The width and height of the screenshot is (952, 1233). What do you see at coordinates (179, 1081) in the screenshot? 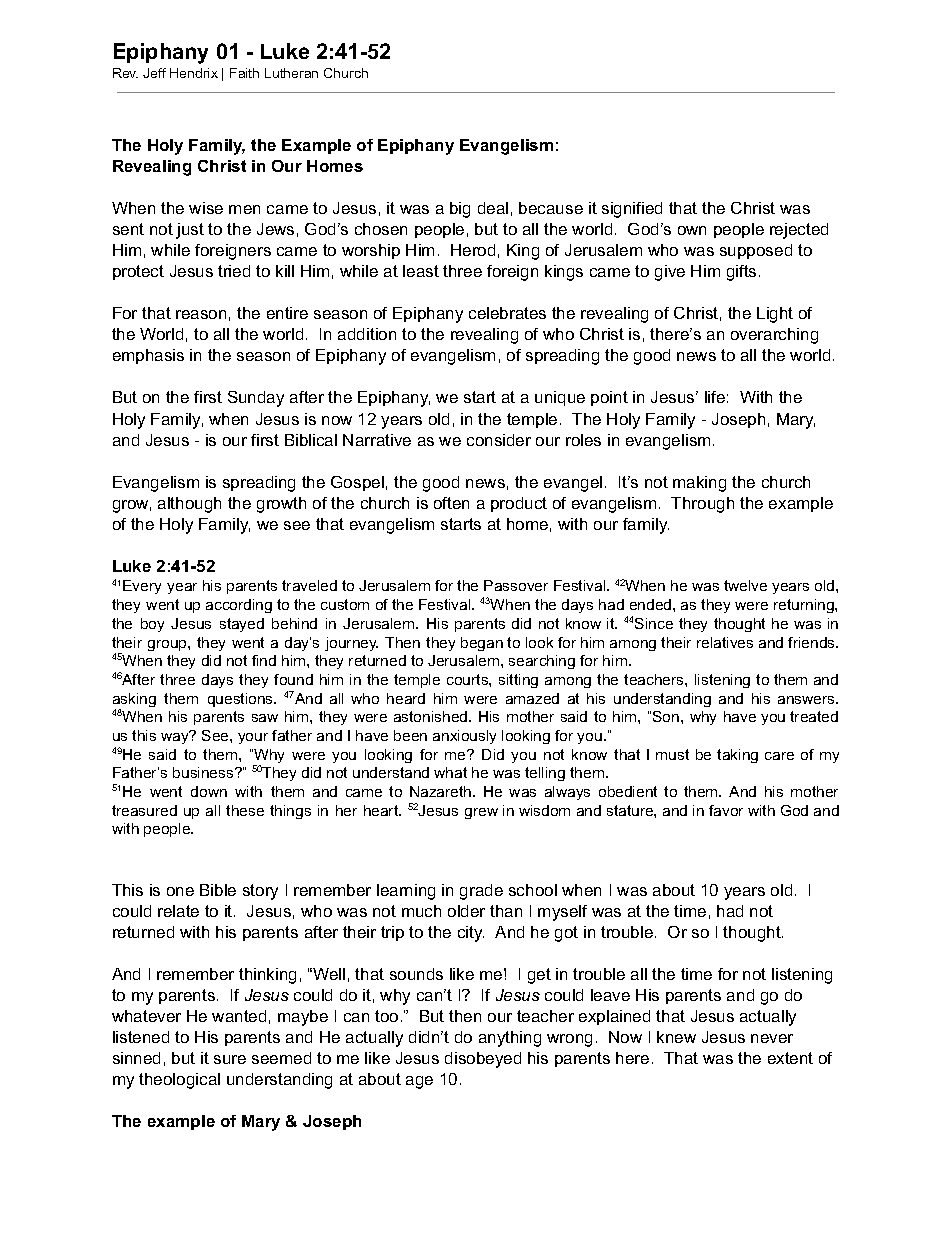
I see `theological` at bounding box center [179, 1081].
